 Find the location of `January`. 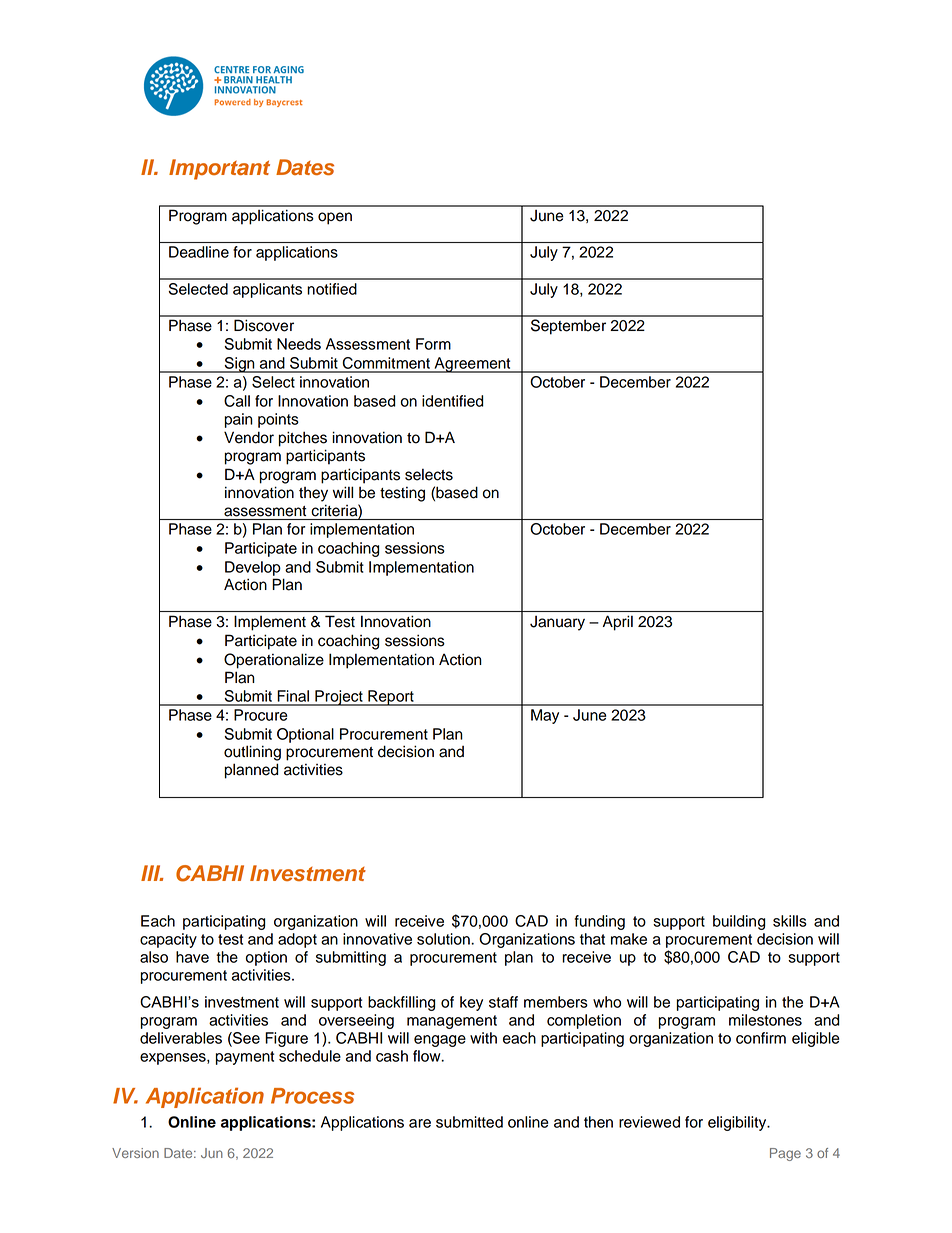

January is located at coordinates (557, 623).
